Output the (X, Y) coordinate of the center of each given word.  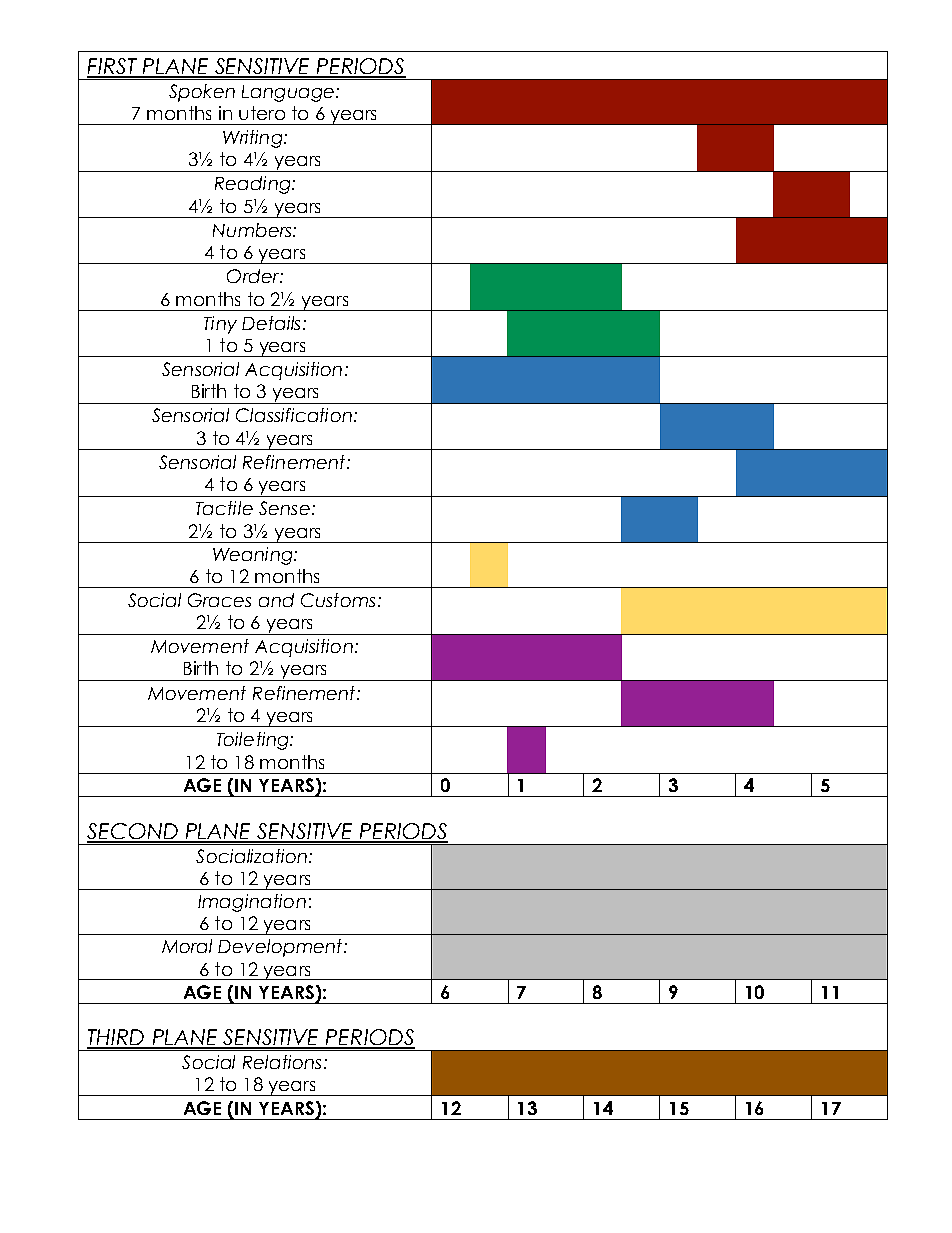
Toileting (254, 741)
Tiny (220, 325)
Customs (338, 600)
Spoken (202, 93)
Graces (219, 600)
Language (288, 93)
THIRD (116, 1038)
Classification (294, 415)
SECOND (133, 832)
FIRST (113, 67)
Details (271, 323)
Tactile (224, 508)
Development (281, 948)
